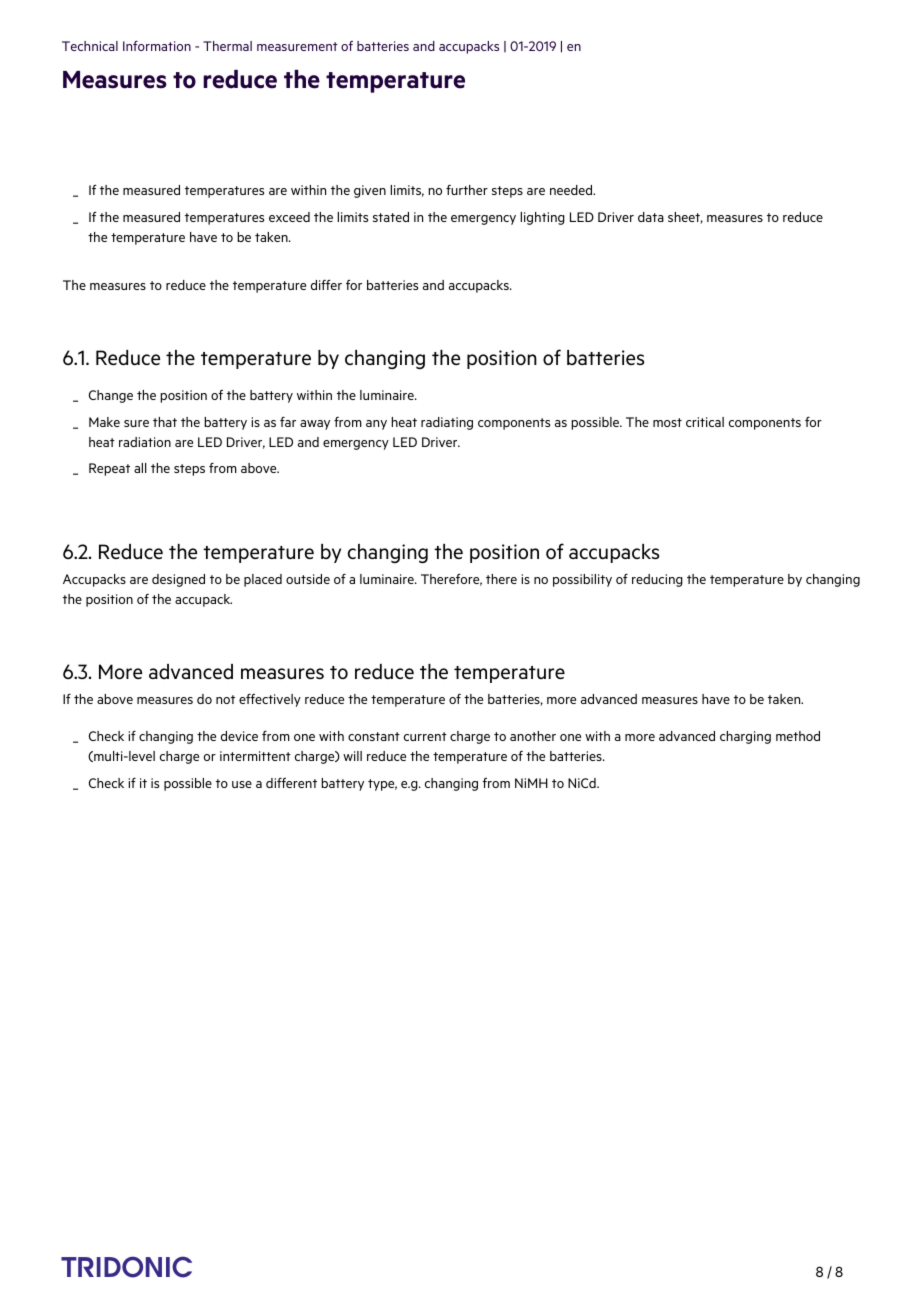 The height and width of the page is (1308, 924). What do you see at coordinates (157, 46) in the page?
I see `Information` at bounding box center [157, 46].
